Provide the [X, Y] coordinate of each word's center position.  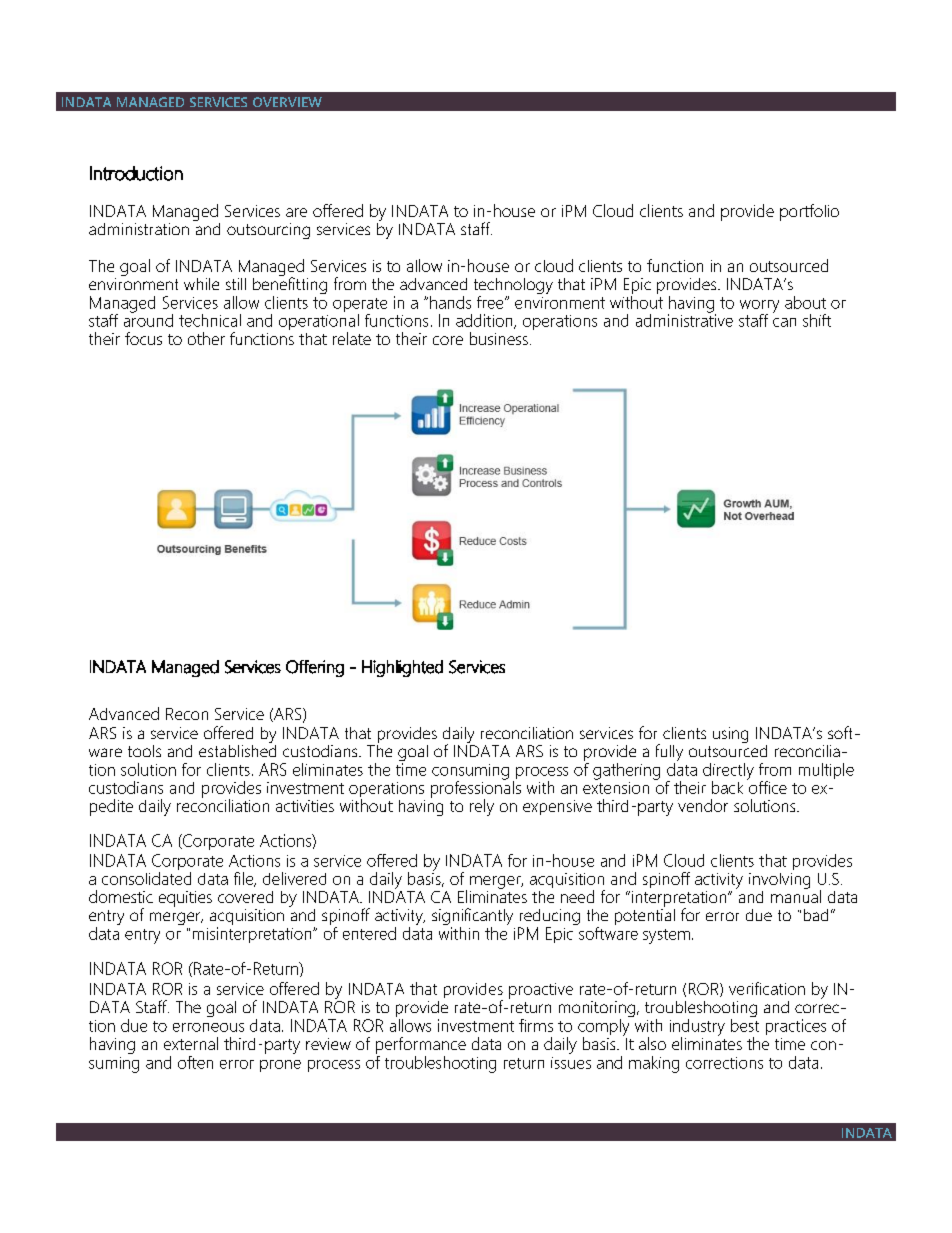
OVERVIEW [287, 102]
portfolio [809, 212]
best [745, 1024]
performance [421, 1045]
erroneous [208, 1027]
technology [513, 287]
